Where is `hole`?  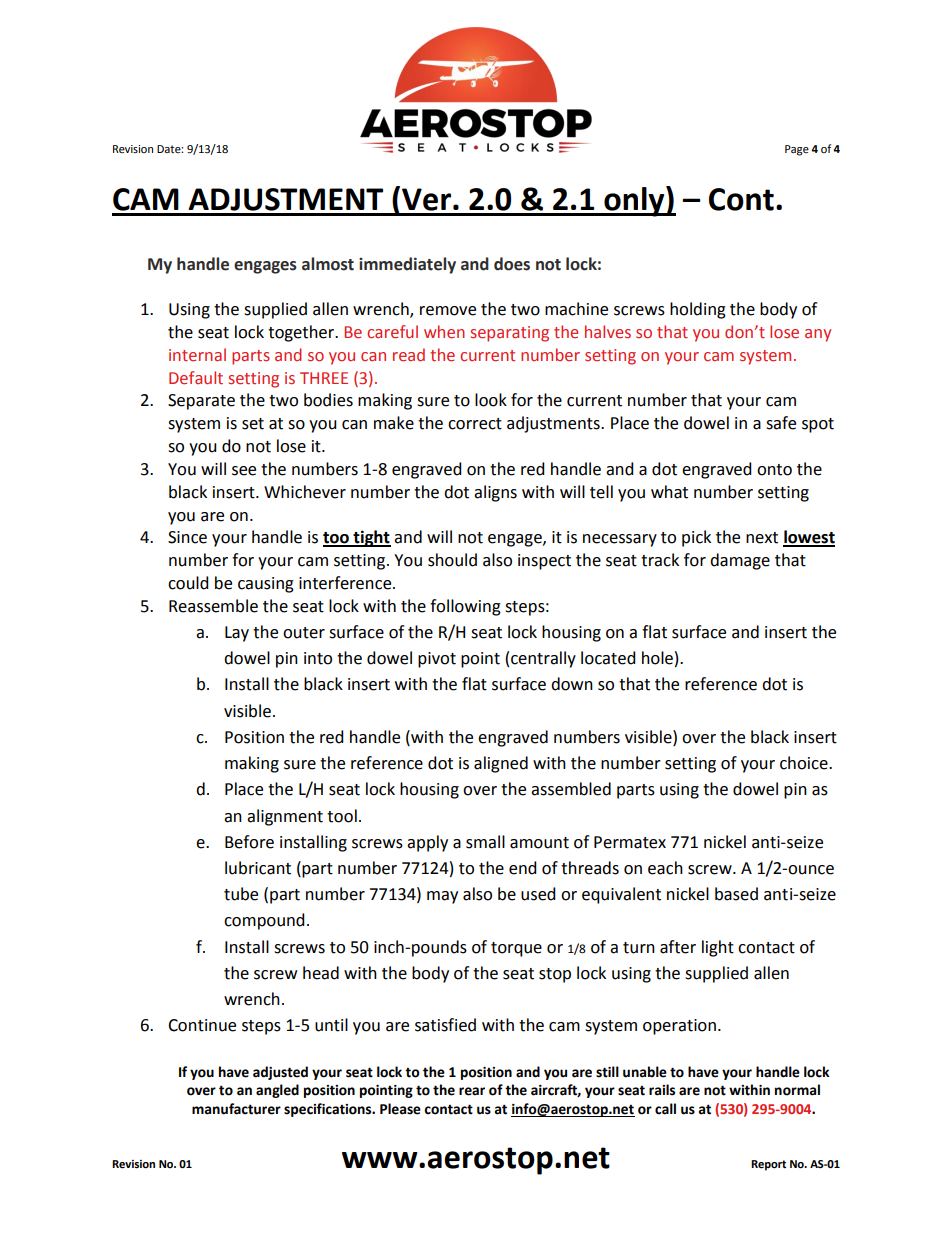
hole is located at coordinates (657, 658).
